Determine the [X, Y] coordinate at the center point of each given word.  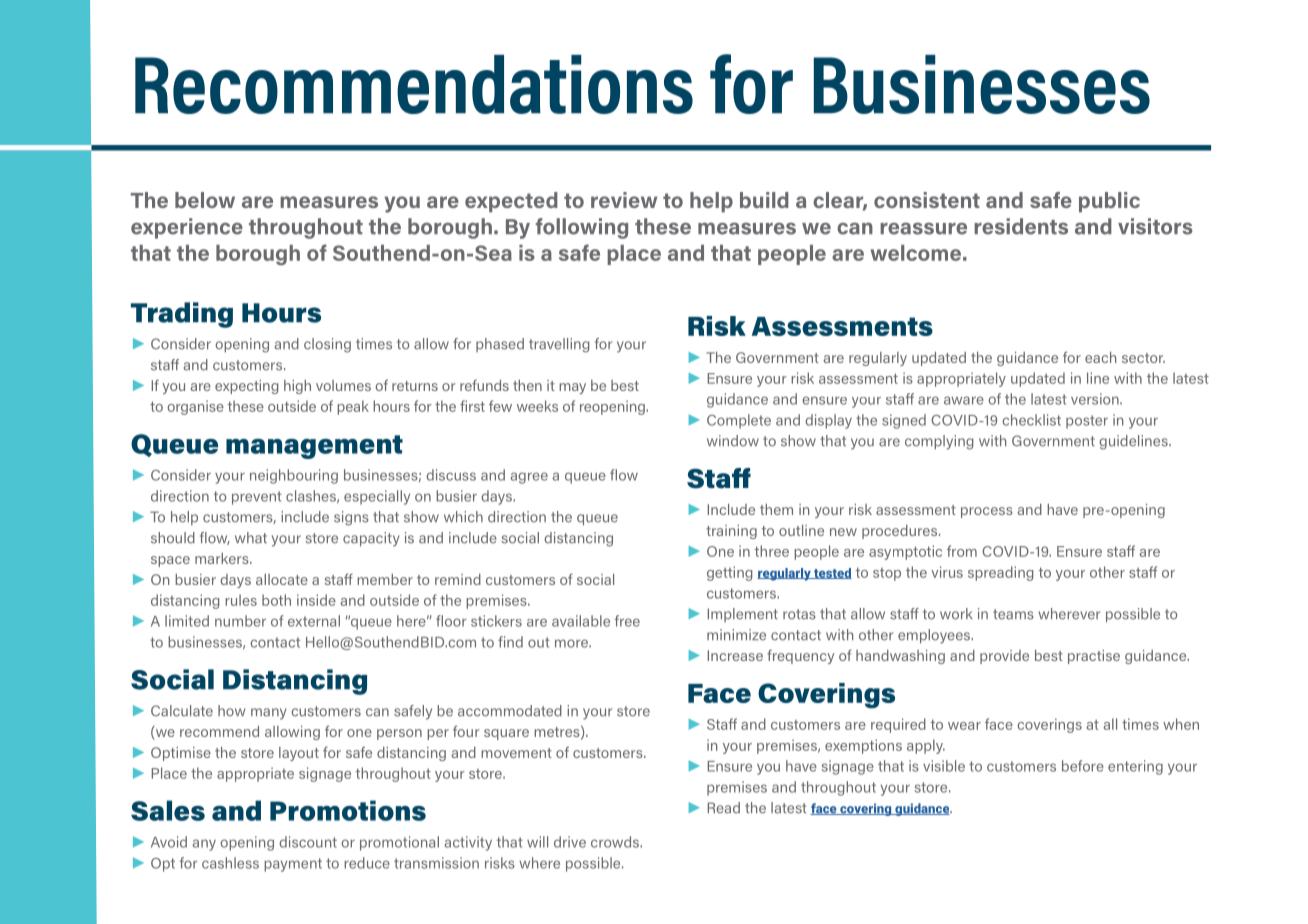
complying [939, 442]
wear [964, 726]
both [276, 600]
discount [308, 842]
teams [1013, 614]
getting [730, 573]
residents [1021, 226]
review [624, 200]
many [269, 714]
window [733, 441]
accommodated [510, 711]
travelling [559, 345]
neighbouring [294, 476]
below [205, 200]
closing [327, 345]
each [1100, 357]
